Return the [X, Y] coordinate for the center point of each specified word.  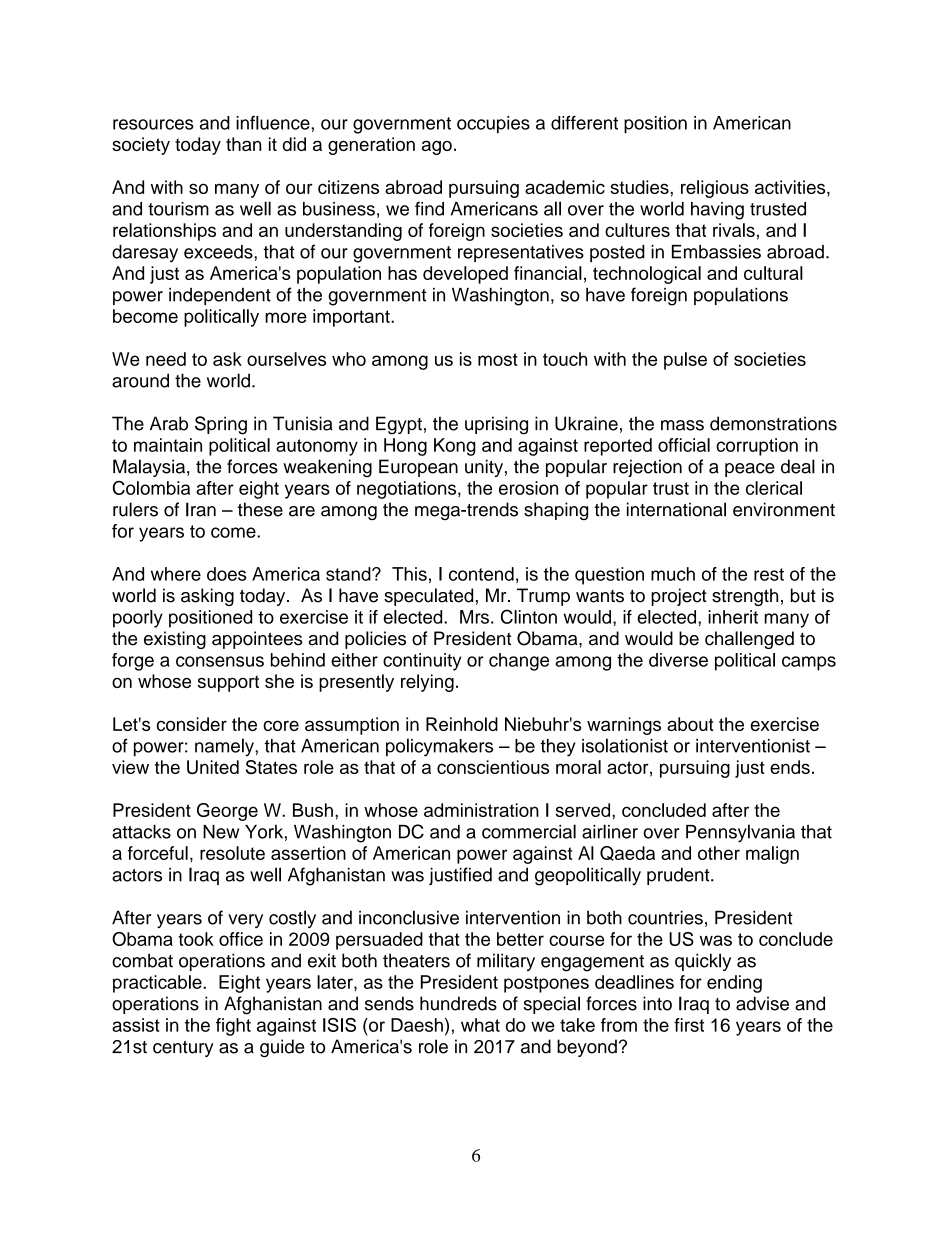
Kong [455, 447]
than [243, 144]
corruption [757, 447]
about [690, 724]
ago [437, 147]
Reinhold [462, 724]
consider [192, 724]
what [480, 1025]
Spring [221, 425]
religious [715, 189]
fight [233, 1027]
